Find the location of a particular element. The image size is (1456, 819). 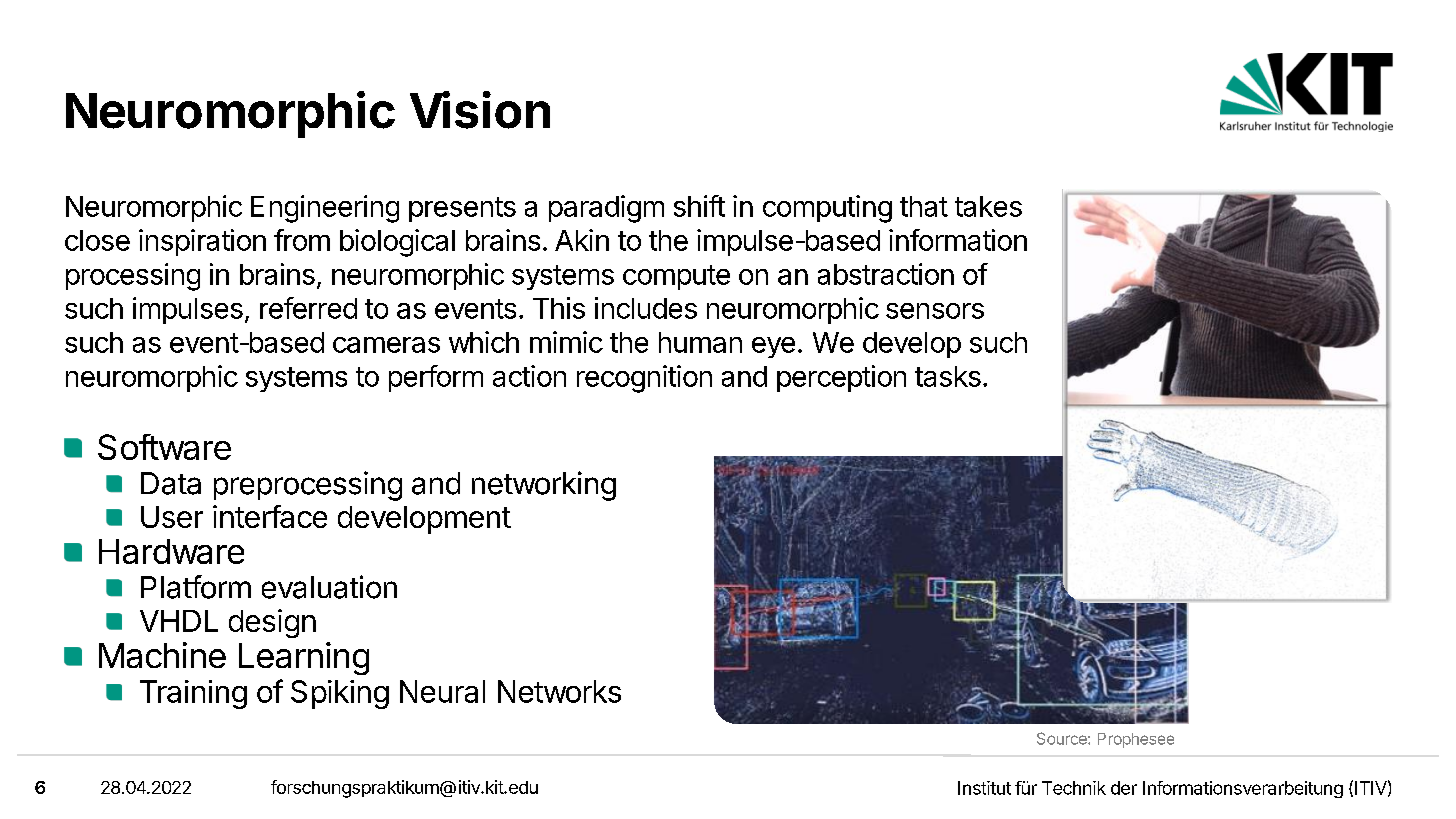

Training is located at coordinates (193, 694).
